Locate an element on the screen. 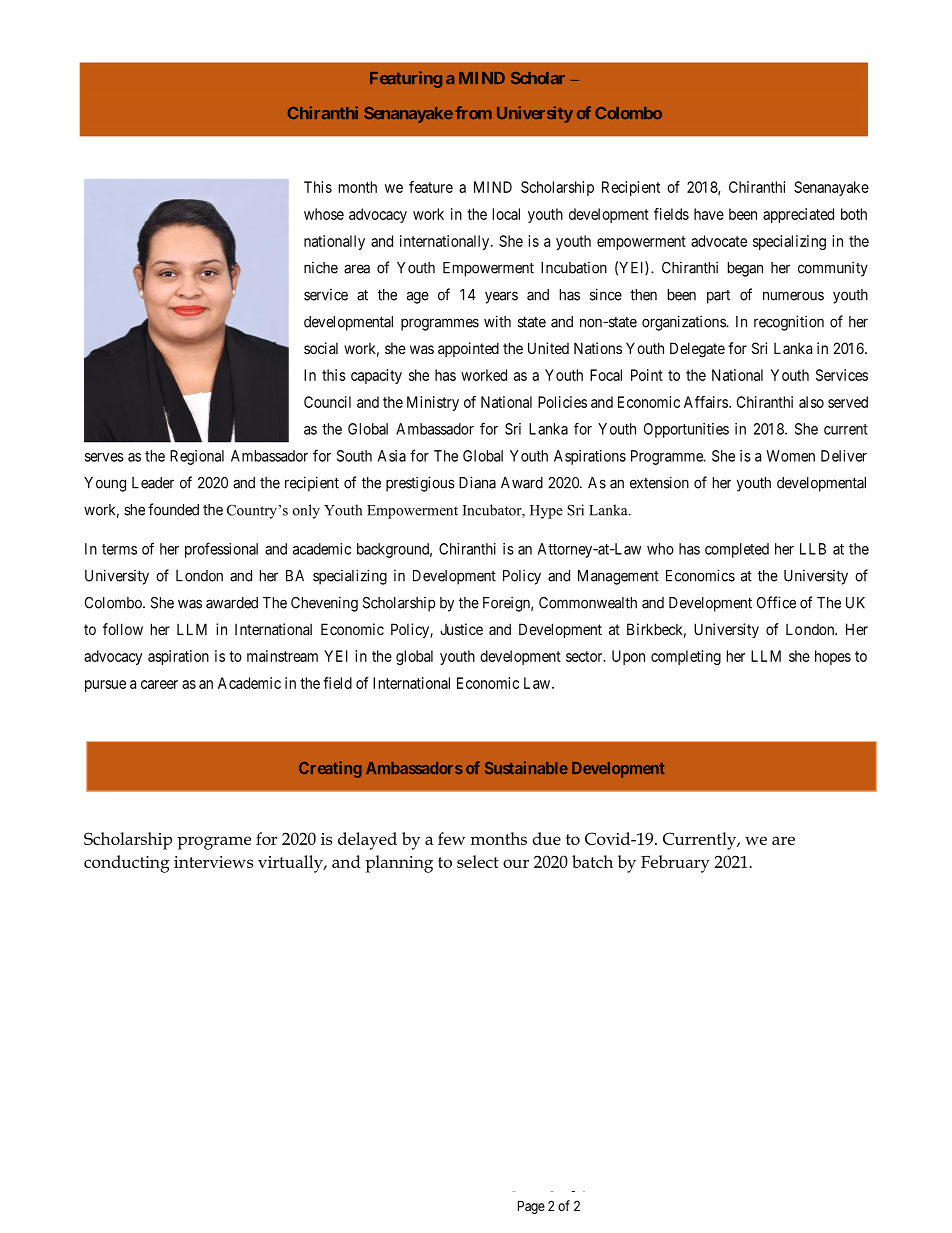 This screenshot has height=1233, width=952. career is located at coordinates (159, 684).
